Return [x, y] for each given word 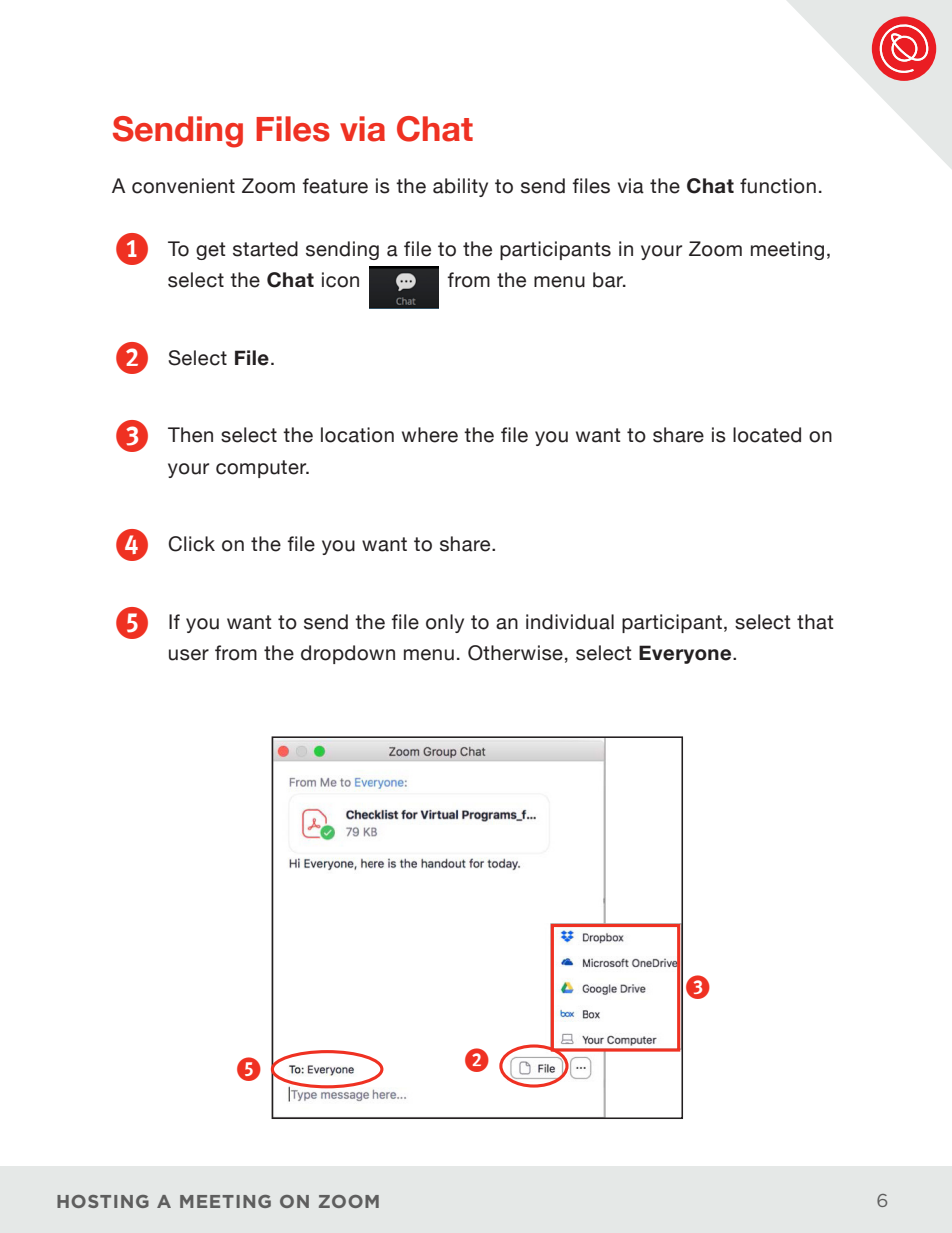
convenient [183, 186]
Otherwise [515, 653]
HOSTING [103, 1201]
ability [460, 187]
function [778, 186]
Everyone [686, 654]
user [189, 655]
